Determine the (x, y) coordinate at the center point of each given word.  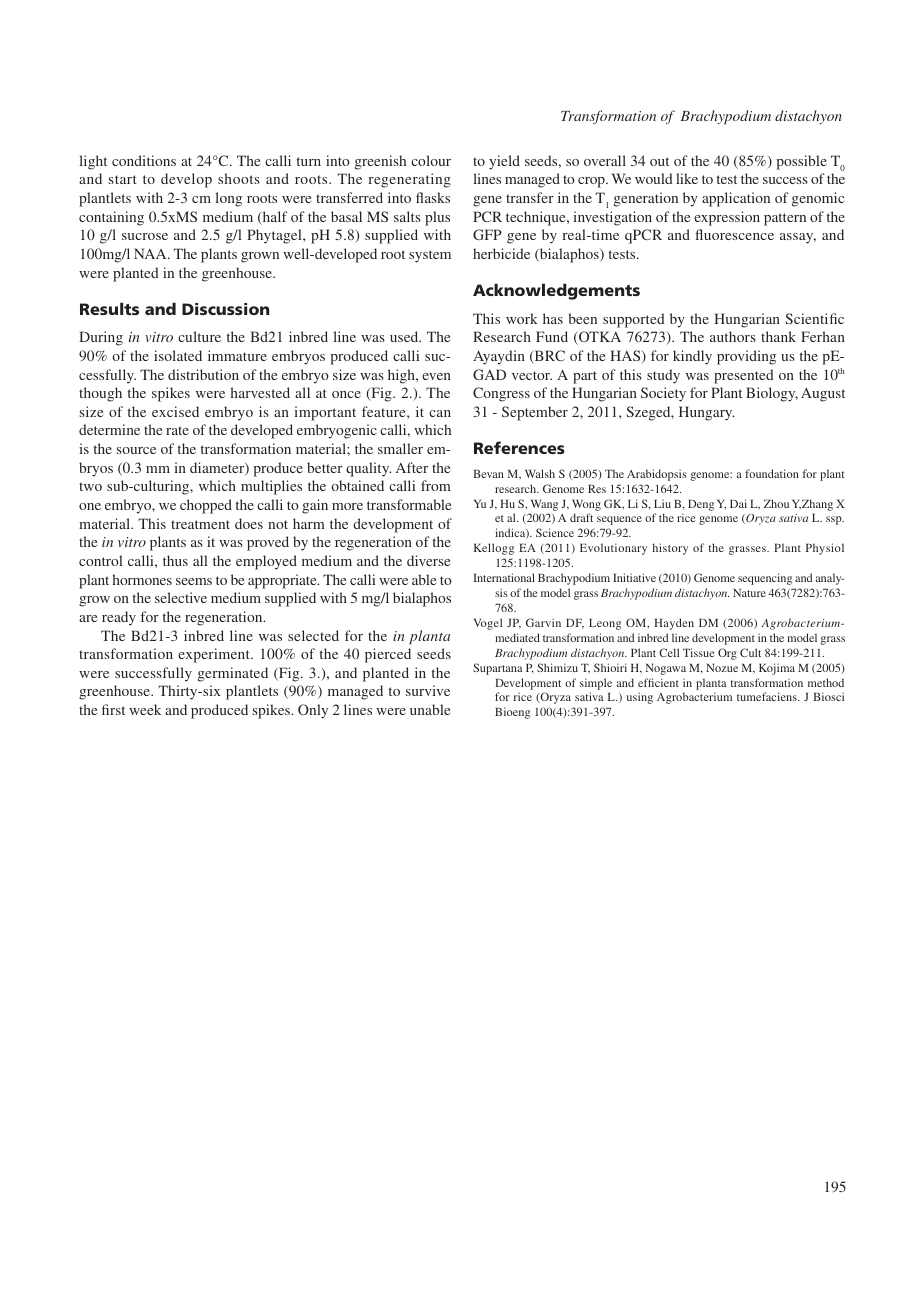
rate (177, 430)
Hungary (706, 413)
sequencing (765, 579)
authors (733, 336)
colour (431, 160)
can (440, 413)
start (123, 179)
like (687, 178)
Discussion (225, 309)
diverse (428, 560)
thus (175, 560)
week (145, 709)
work (522, 318)
